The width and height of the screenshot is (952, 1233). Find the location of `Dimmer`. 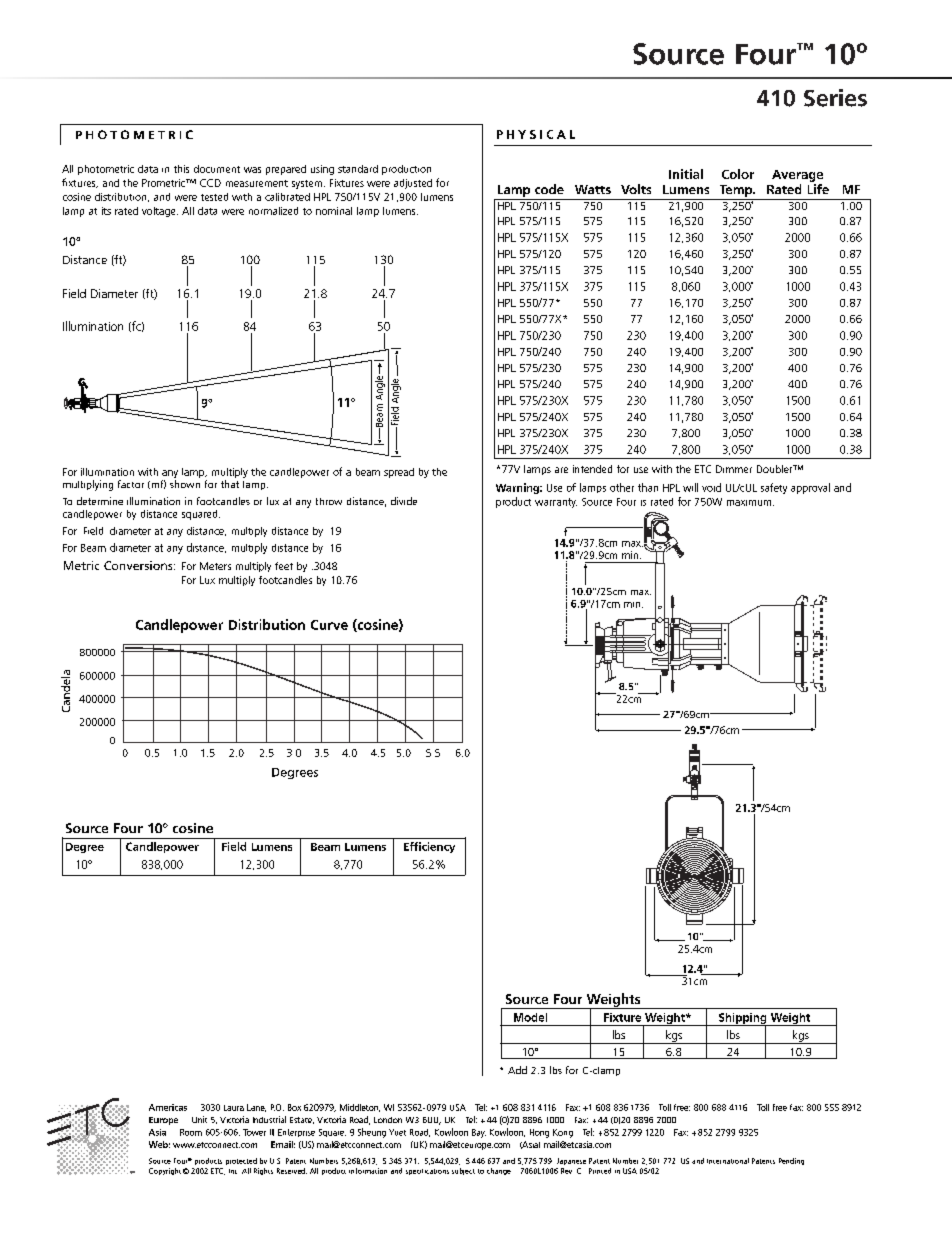

Dimmer is located at coordinates (734, 469).
